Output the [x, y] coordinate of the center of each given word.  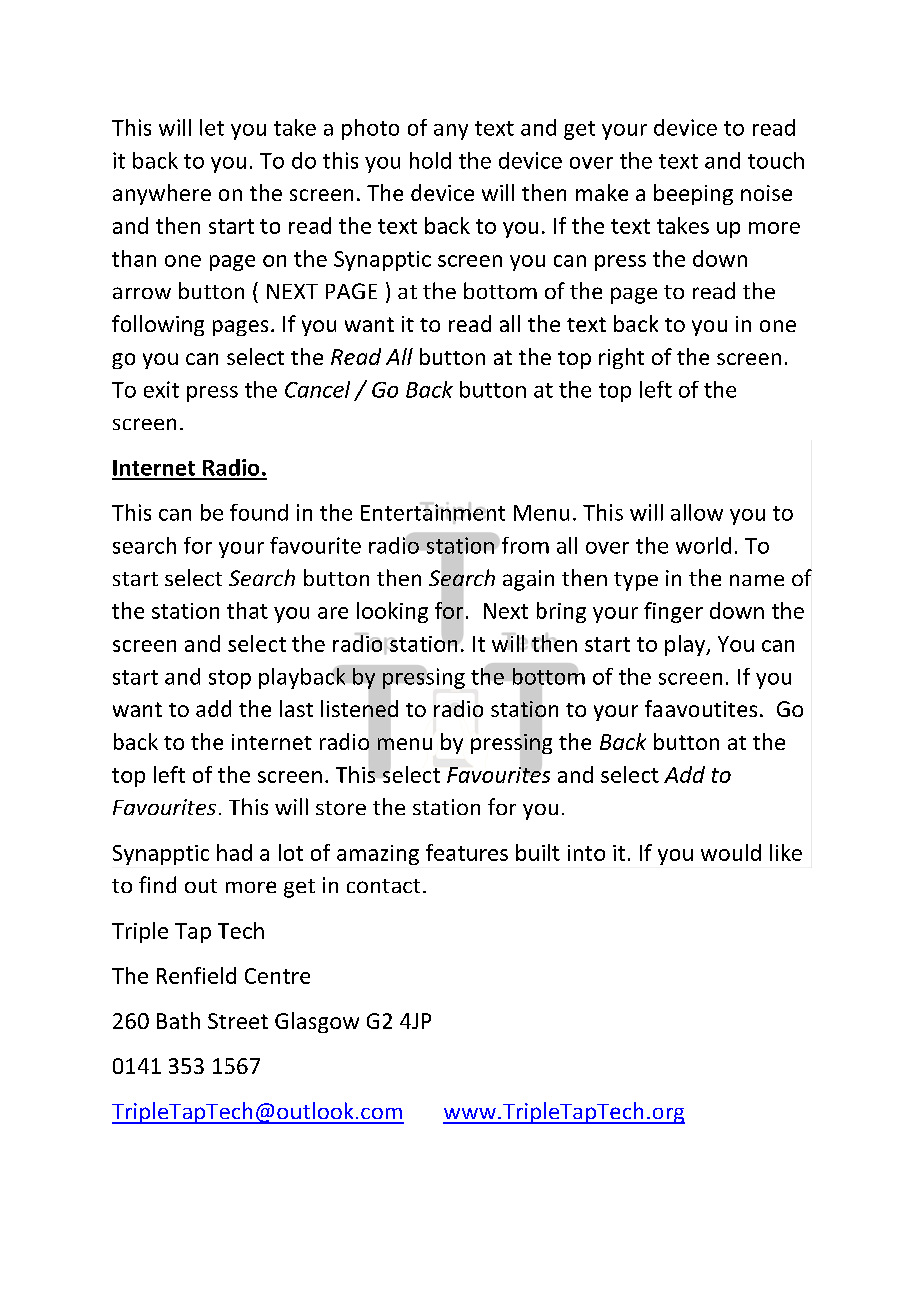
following [158, 325]
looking [392, 612]
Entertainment [433, 513]
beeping [693, 194]
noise [766, 193]
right [621, 358]
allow [697, 512]
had [234, 852]
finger [673, 612]
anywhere [162, 194]
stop [230, 679]
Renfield [196, 975]
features [467, 852]
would [731, 852]
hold [430, 160]
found [259, 512]
